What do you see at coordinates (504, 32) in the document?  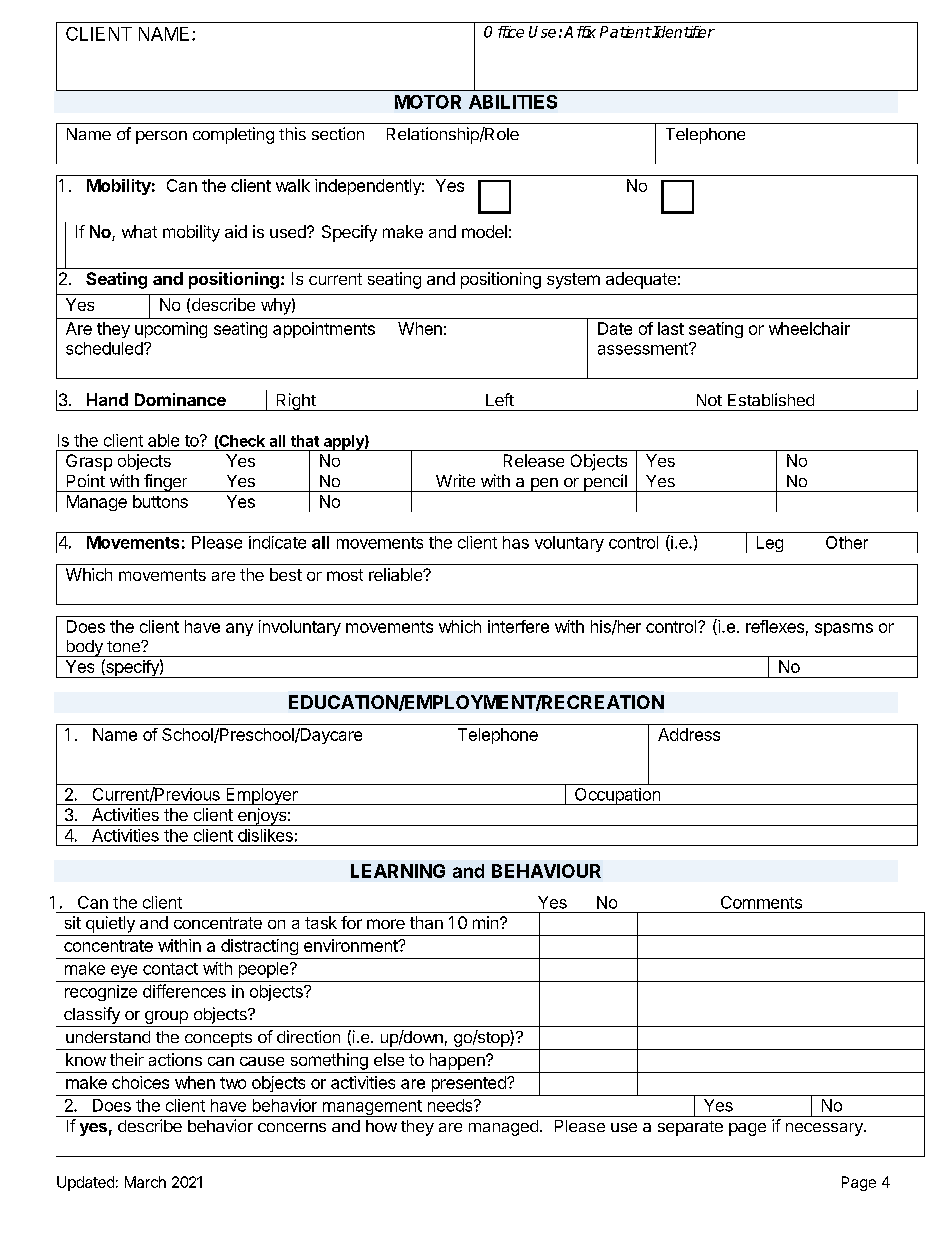 I see `Office` at bounding box center [504, 32].
